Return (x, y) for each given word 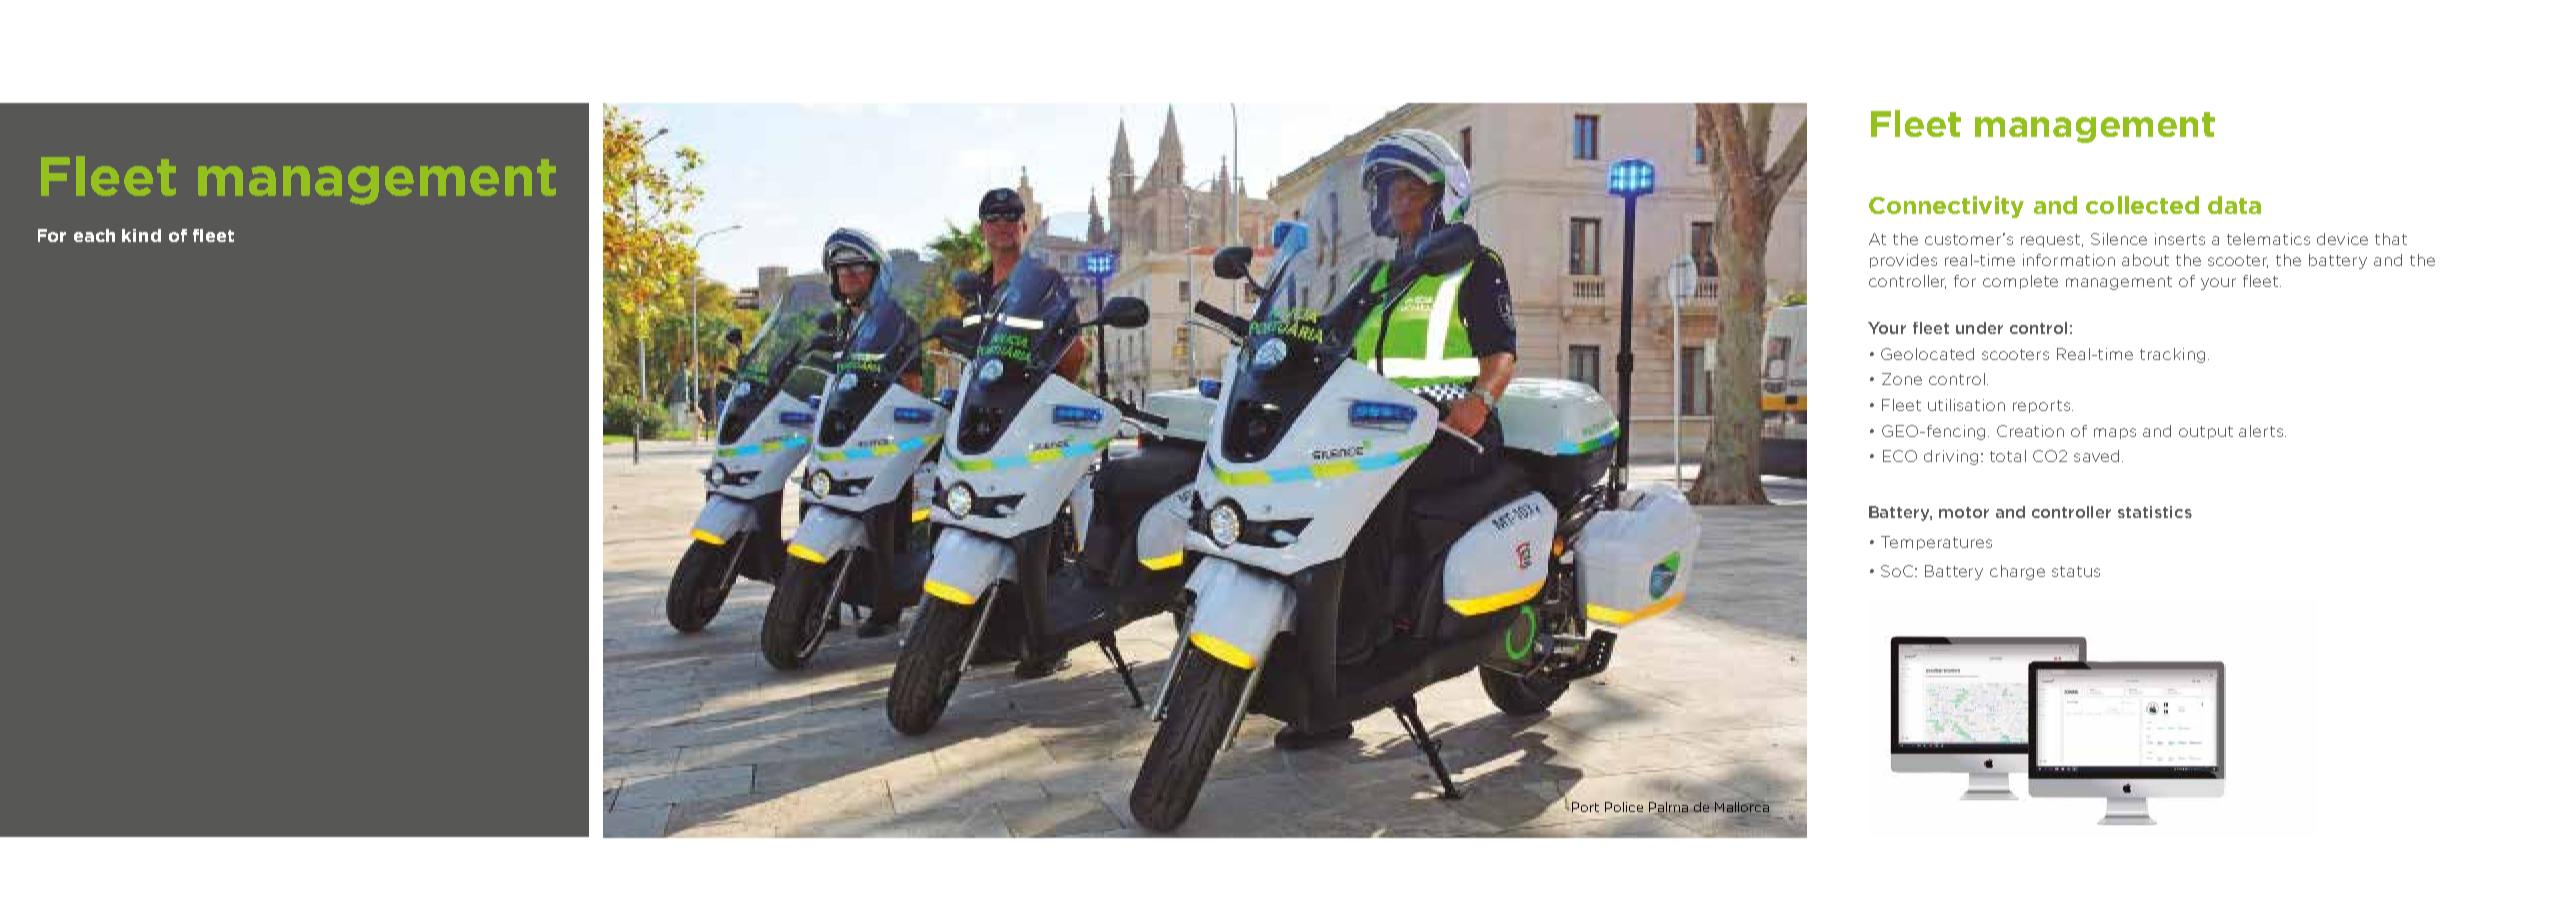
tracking (2172, 355)
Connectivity (1946, 207)
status (2076, 571)
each (94, 235)
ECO (1900, 456)
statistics (2155, 512)
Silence (2119, 239)
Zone (1902, 379)
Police (1624, 807)
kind (141, 235)
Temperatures (1936, 543)
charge (2017, 572)
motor (1964, 512)
